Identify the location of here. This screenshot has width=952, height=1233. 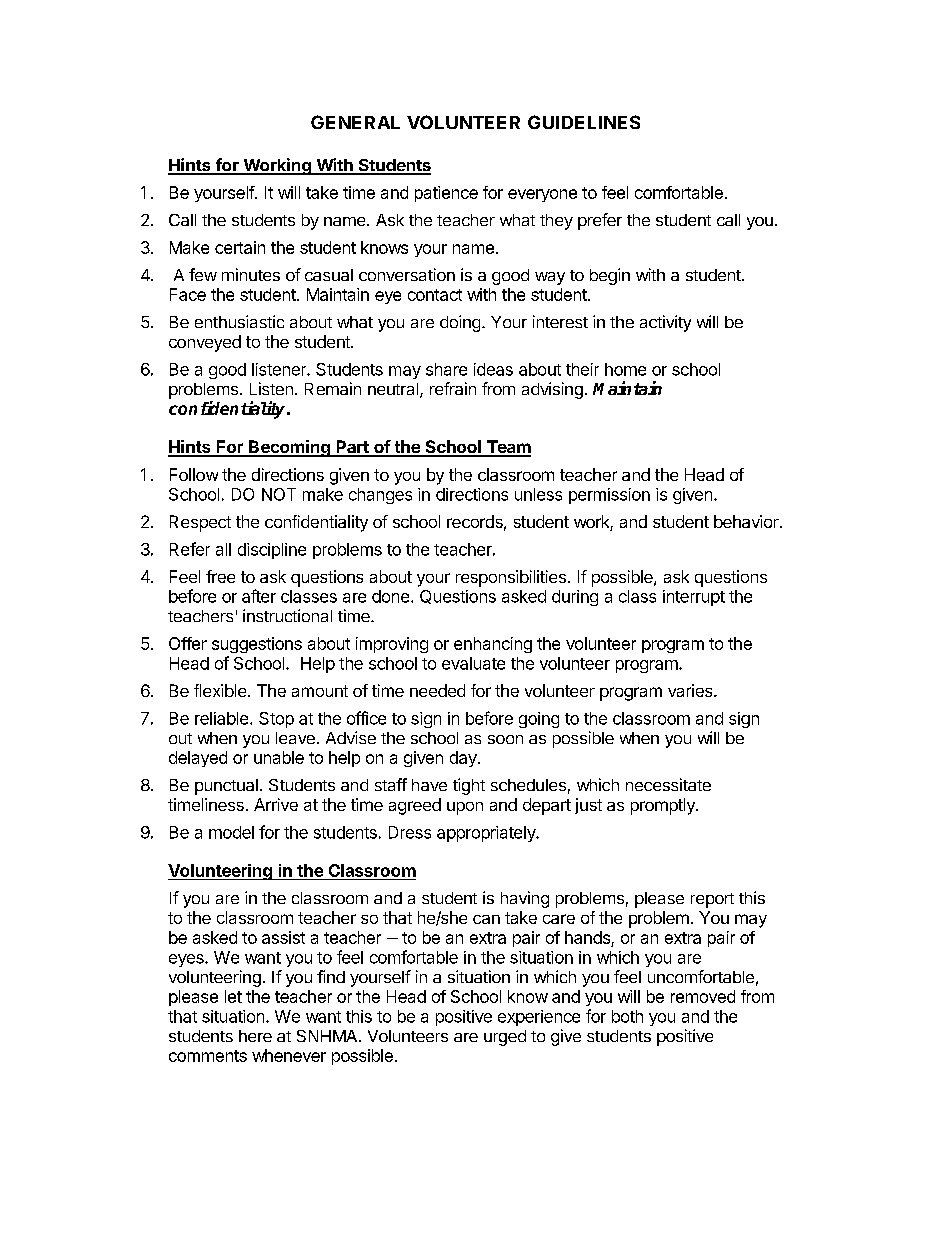
(255, 1036).
